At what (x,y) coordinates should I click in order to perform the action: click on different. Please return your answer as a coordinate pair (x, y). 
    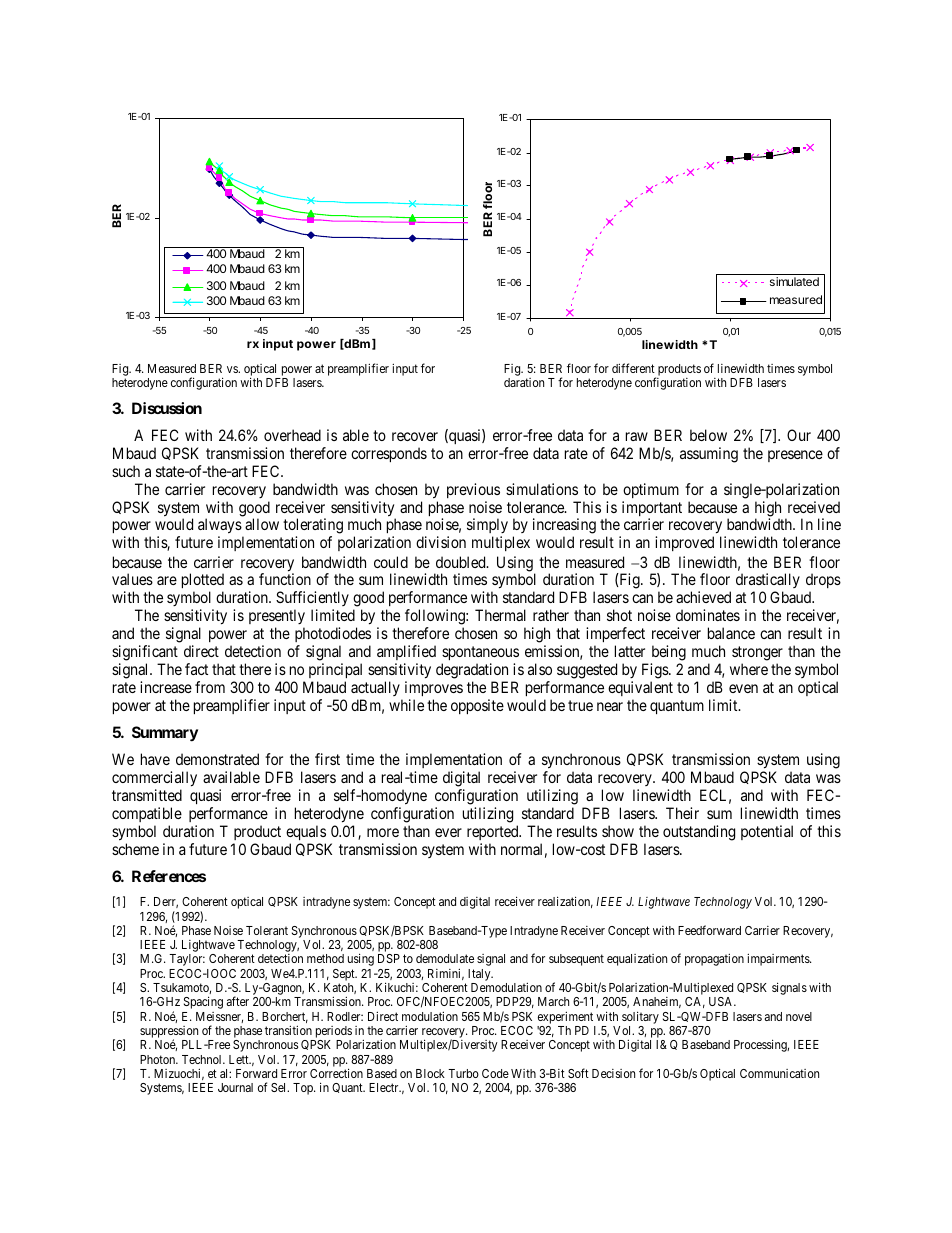
    Looking at the image, I should click on (633, 368).
